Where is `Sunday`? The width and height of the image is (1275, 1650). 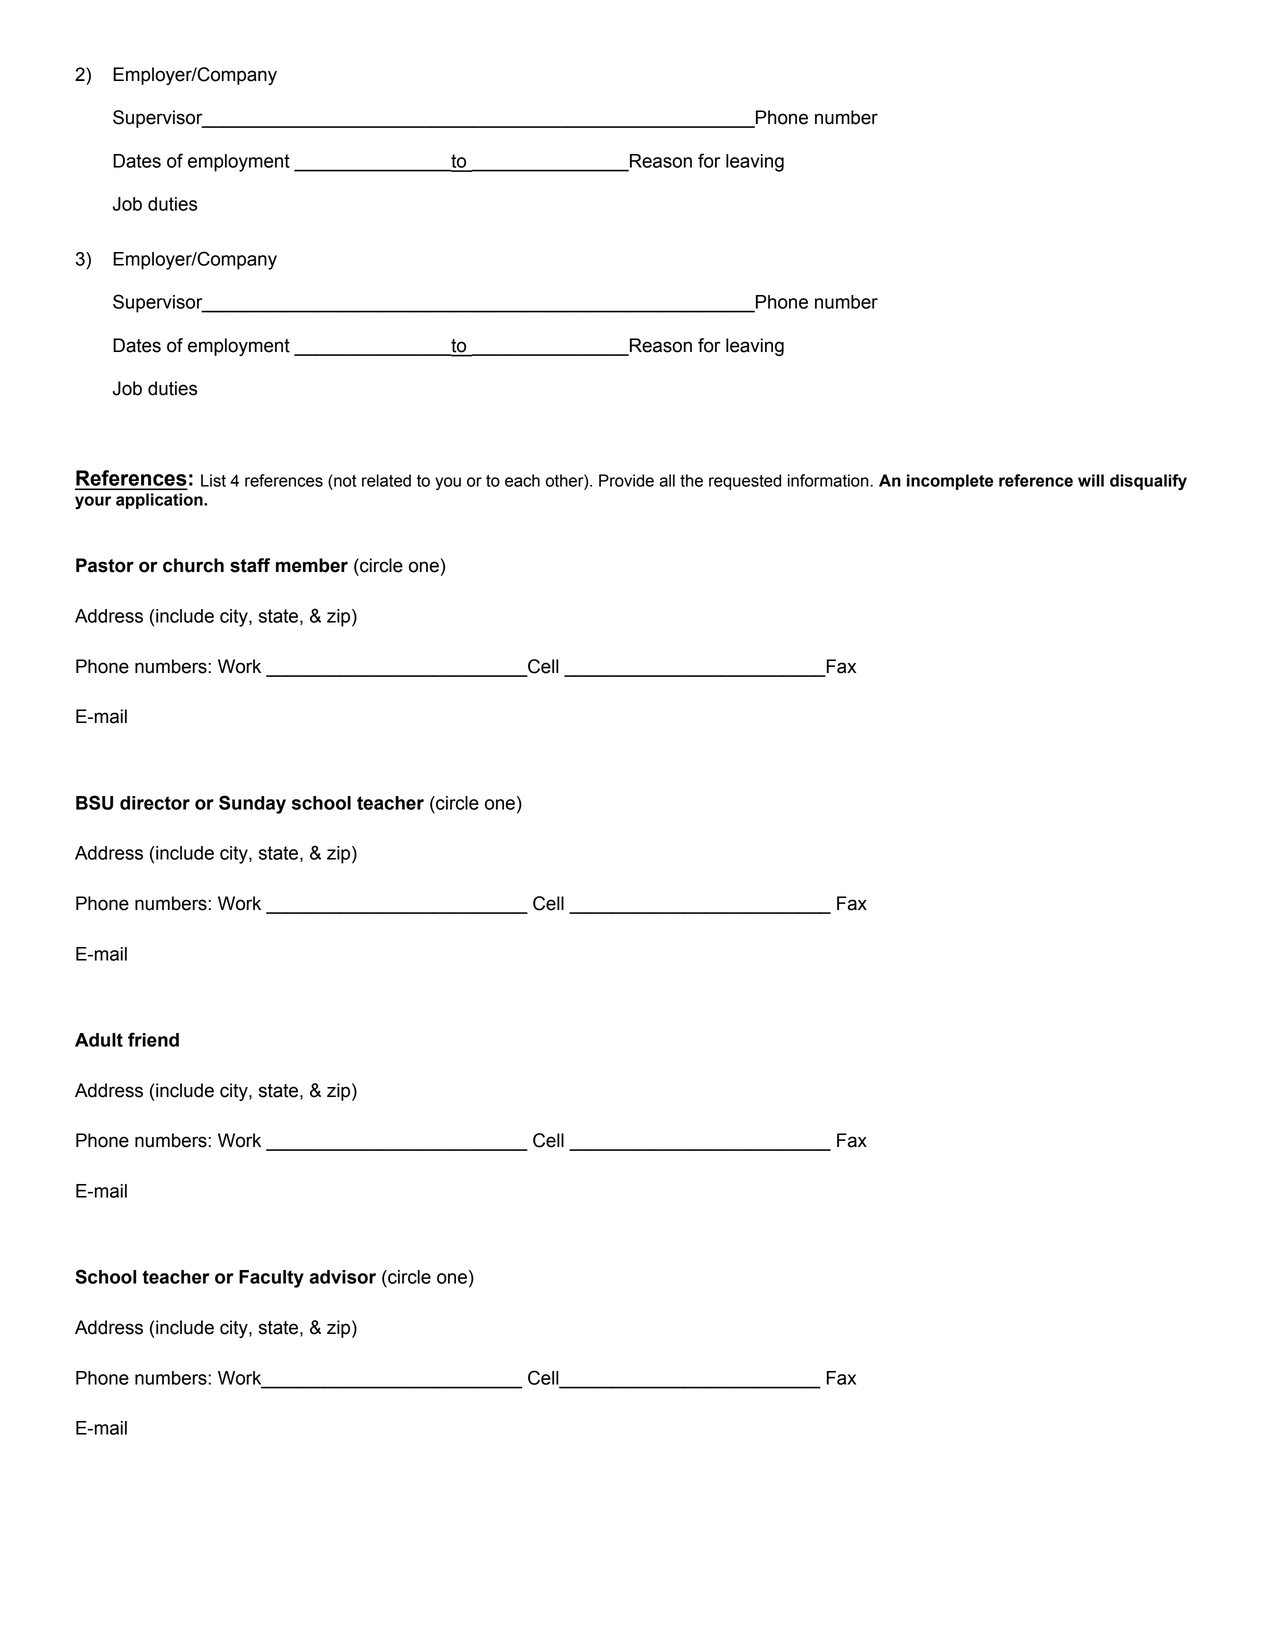 Sunday is located at coordinates (252, 804).
